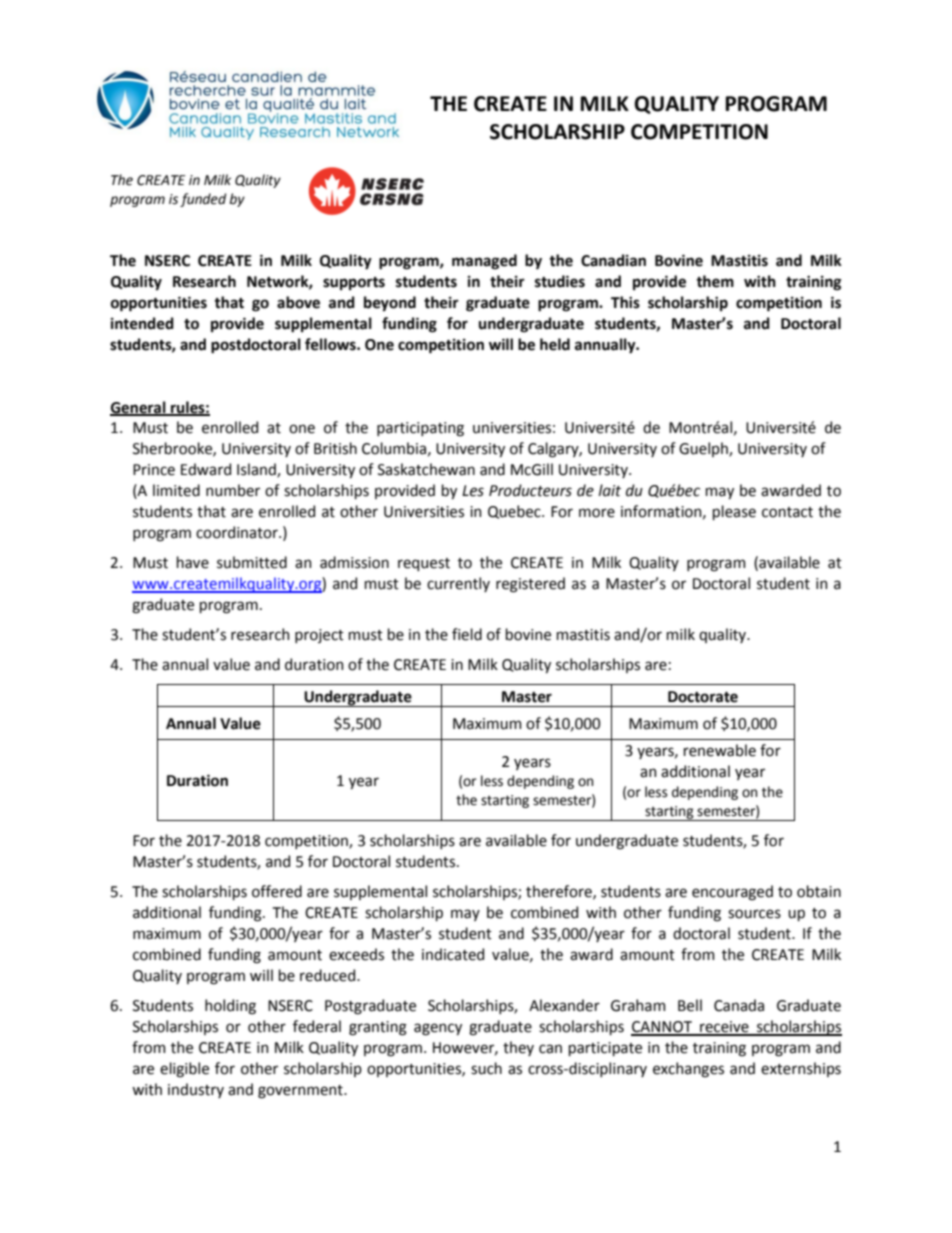 The image size is (952, 1233). I want to click on funded, so click(203, 200).
